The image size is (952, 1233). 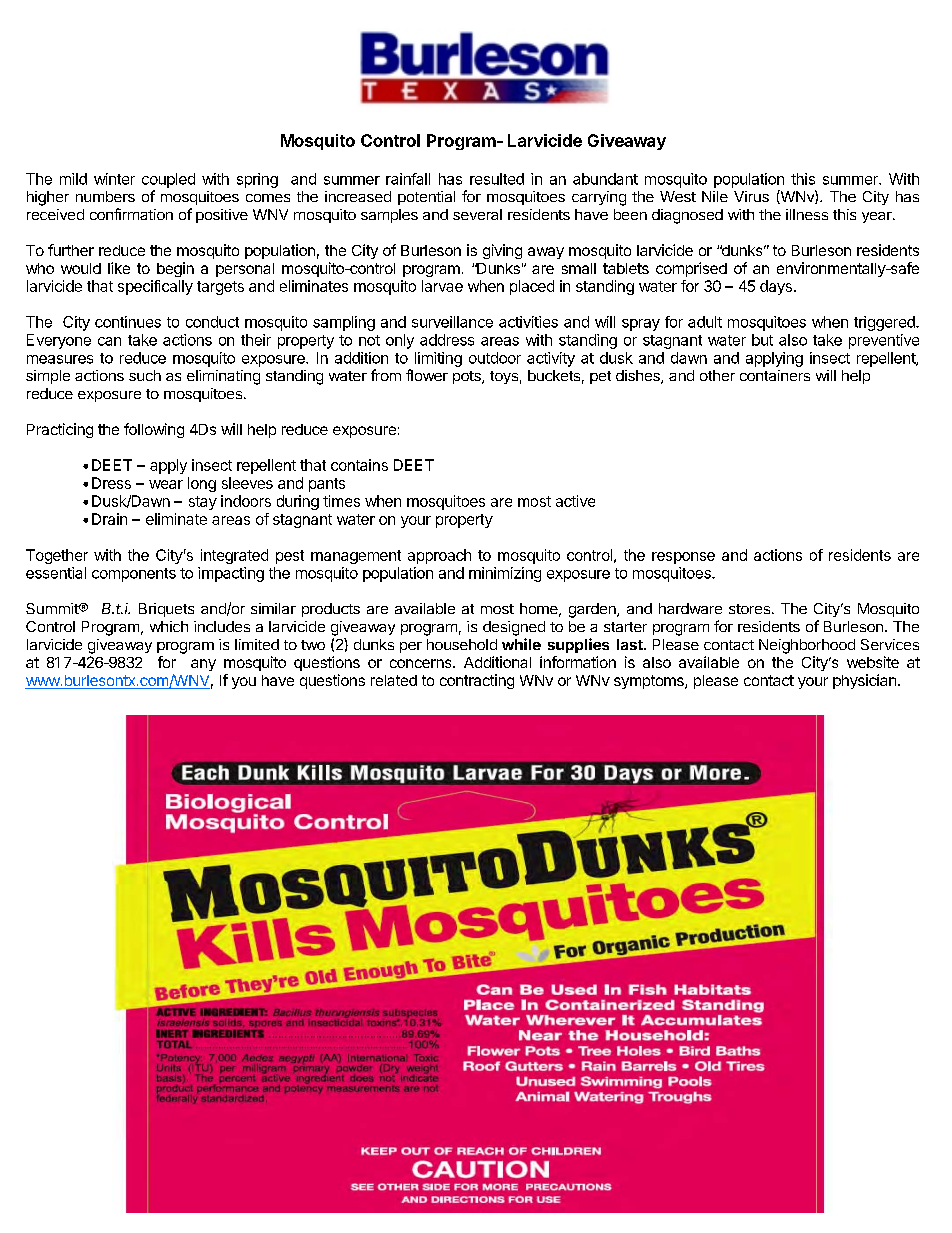 I want to click on Drain, so click(x=109, y=519).
